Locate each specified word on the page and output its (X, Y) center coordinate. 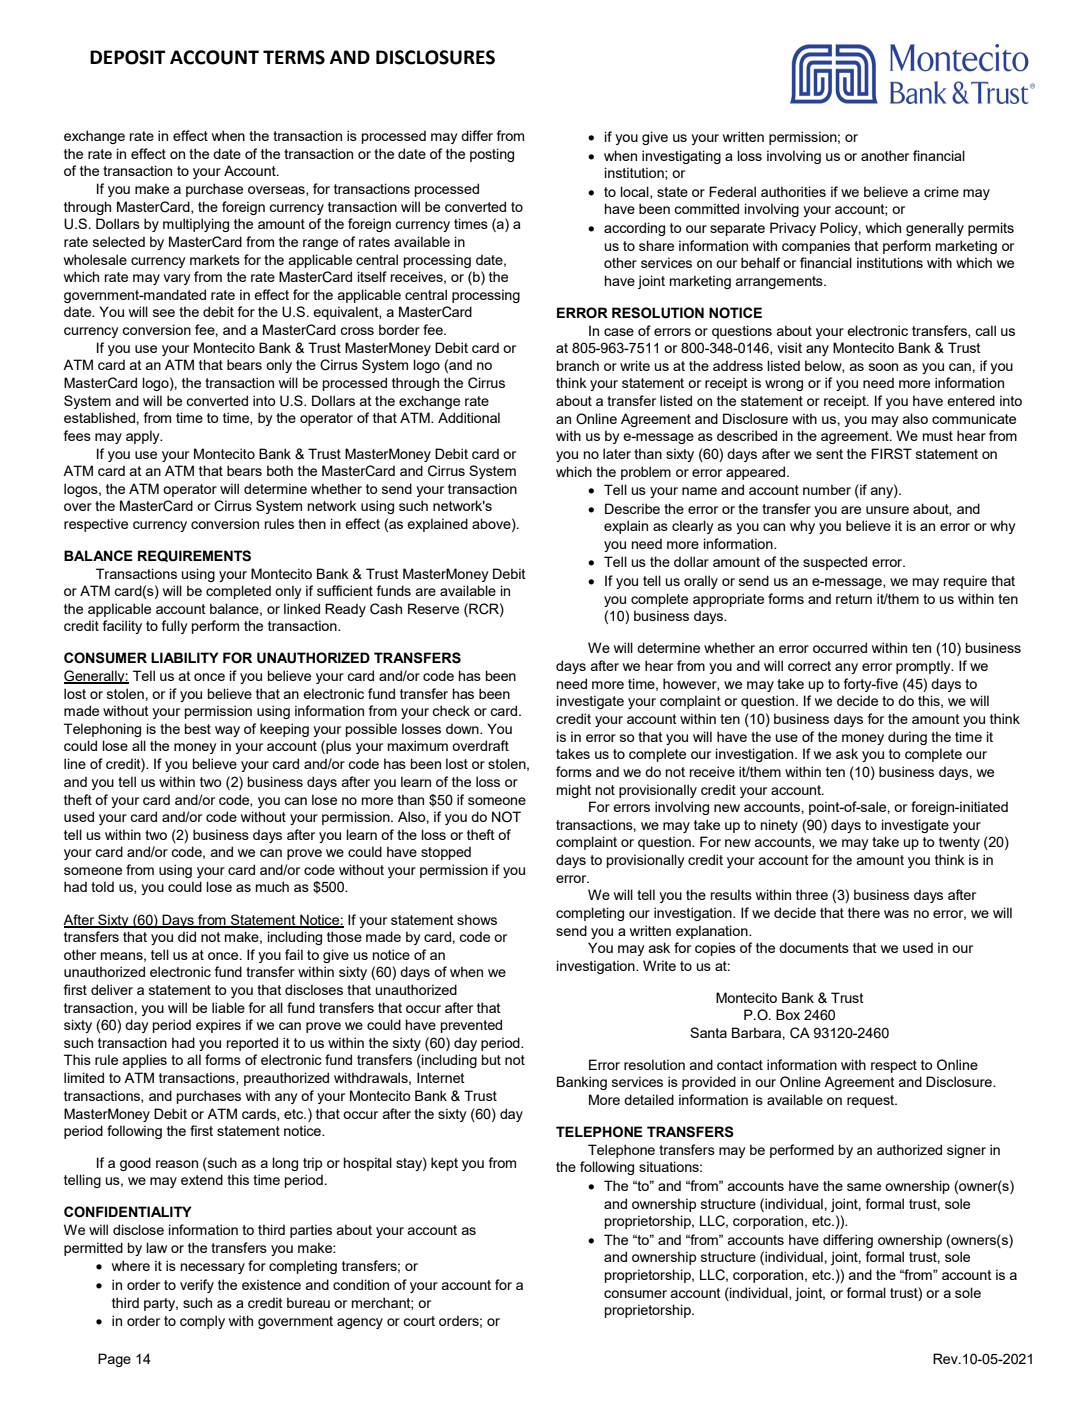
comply (202, 1322)
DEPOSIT (128, 57)
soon (883, 367)
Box (788, 1014)
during (907, 738)
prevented (471, 1026)
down (463, 728)
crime (941, 191)
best (198, 728)
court (419, 1321)
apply (144, 437)
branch (578, 365)
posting (492, 155)
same (864, 1187)
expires (218, 1026)
